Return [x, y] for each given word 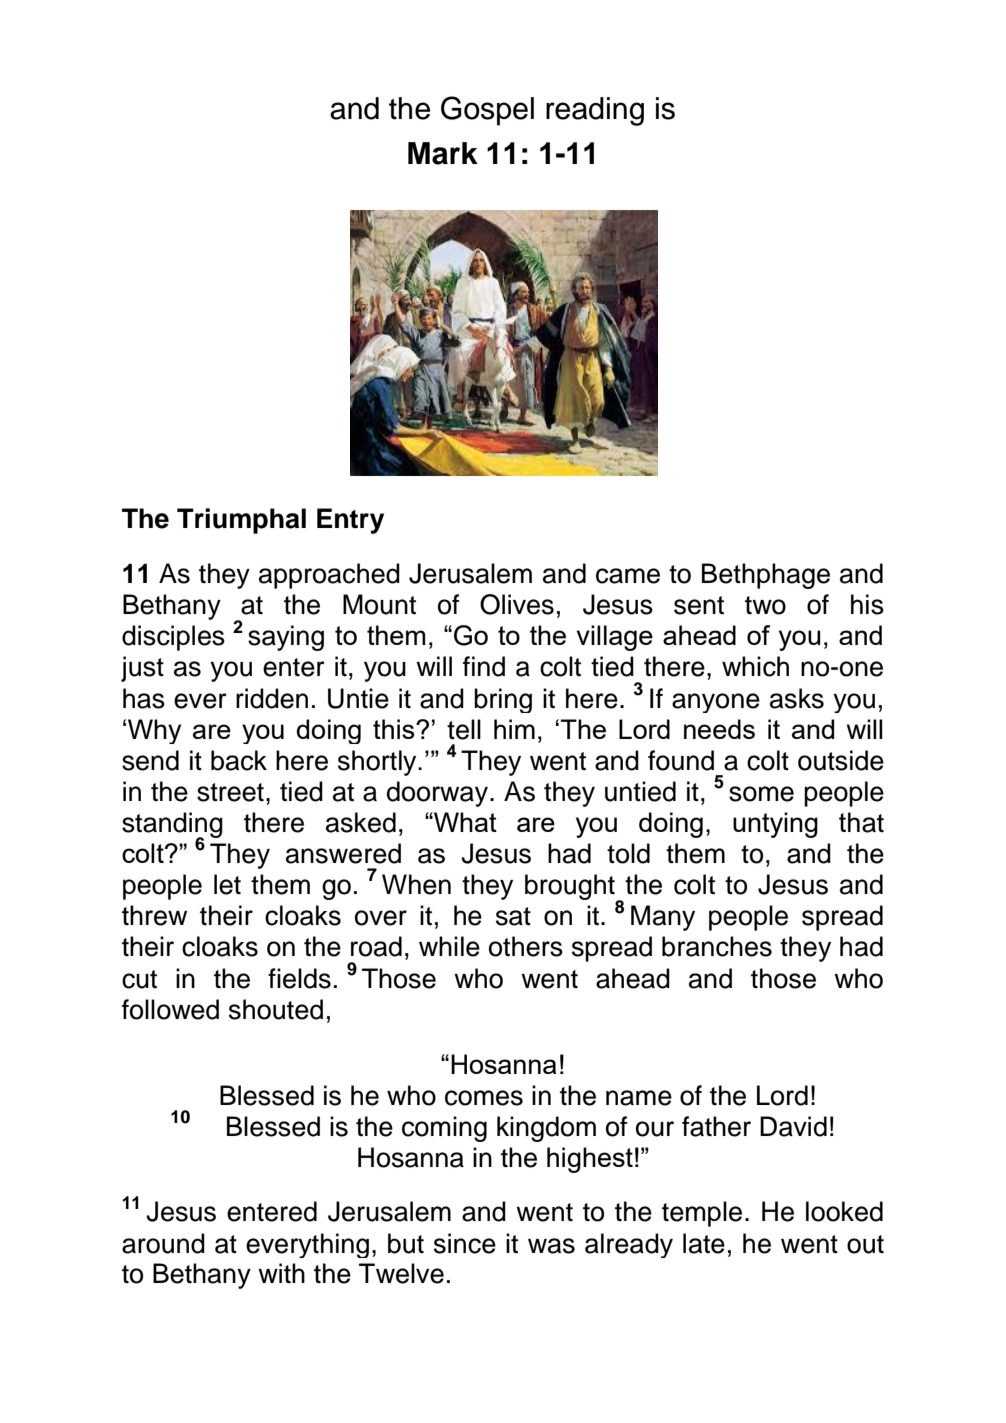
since [465, 1243]
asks [797, 698]
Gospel [487, 111]
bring [503, 700]
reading [595, 111]
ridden [272, 698]
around [163, 1243]
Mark [443, 153]
